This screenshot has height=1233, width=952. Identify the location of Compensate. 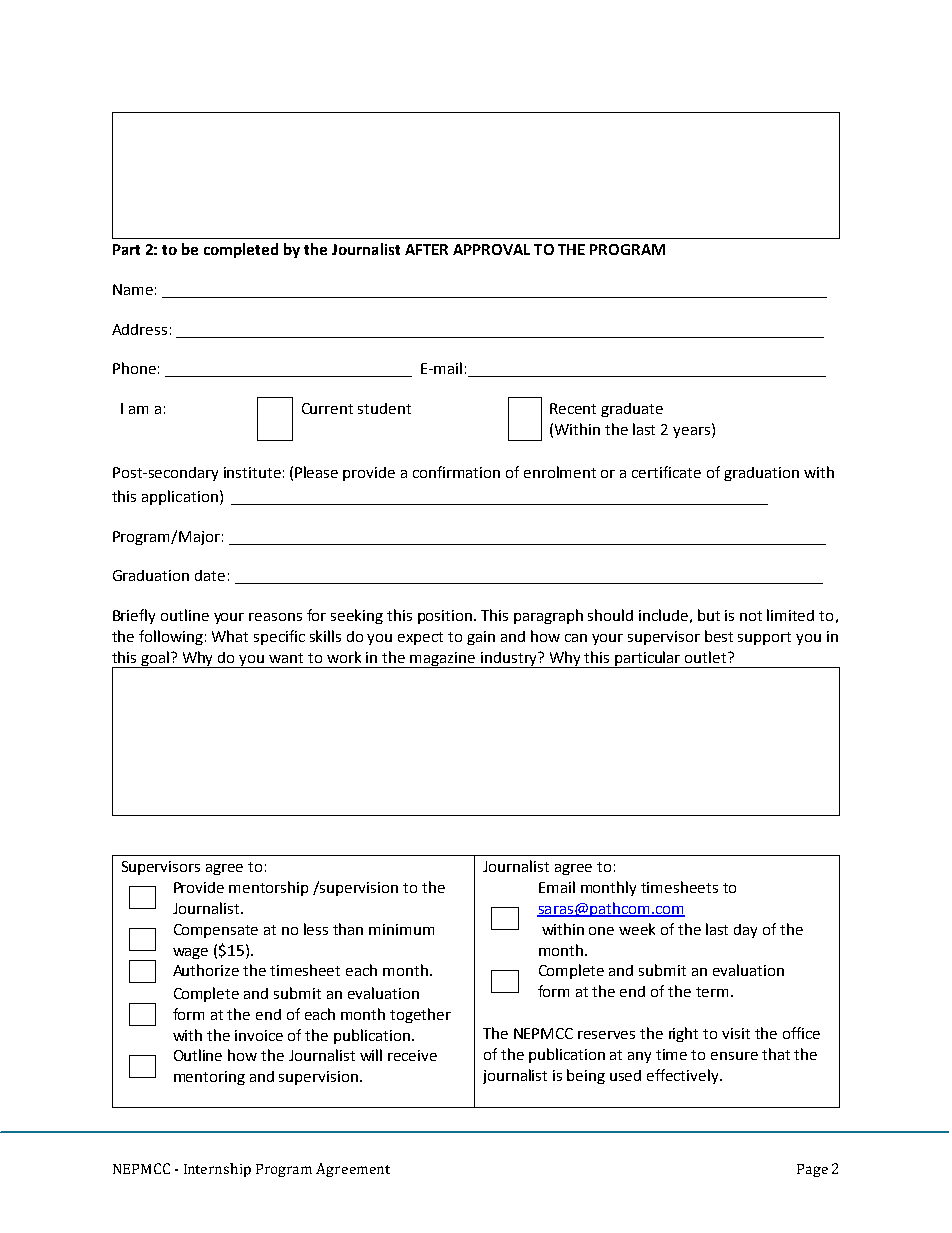
(216, 931).
